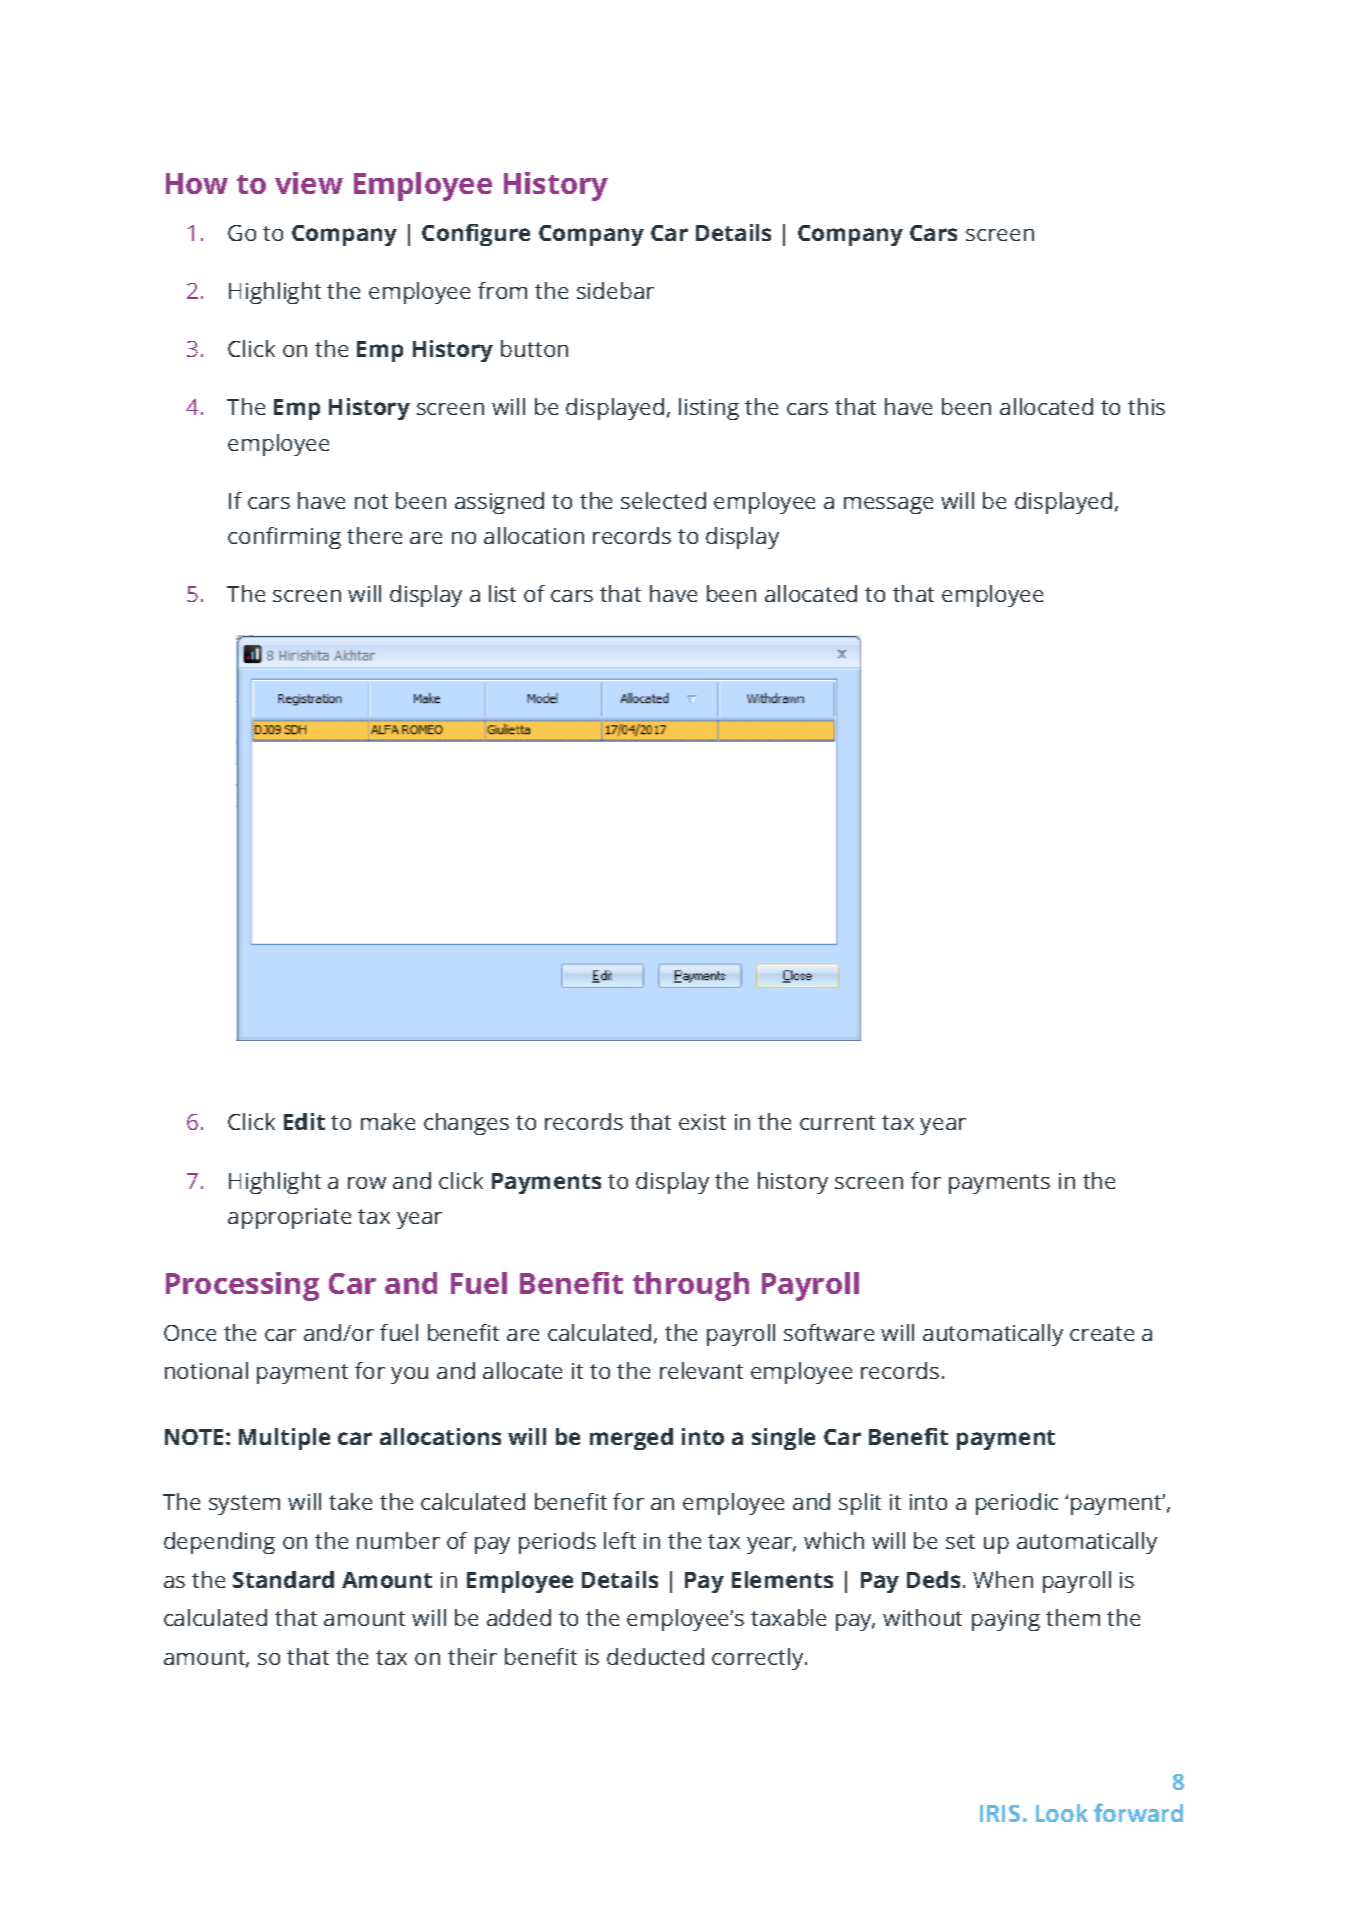  I want to click on their, so click(472, 1656).
